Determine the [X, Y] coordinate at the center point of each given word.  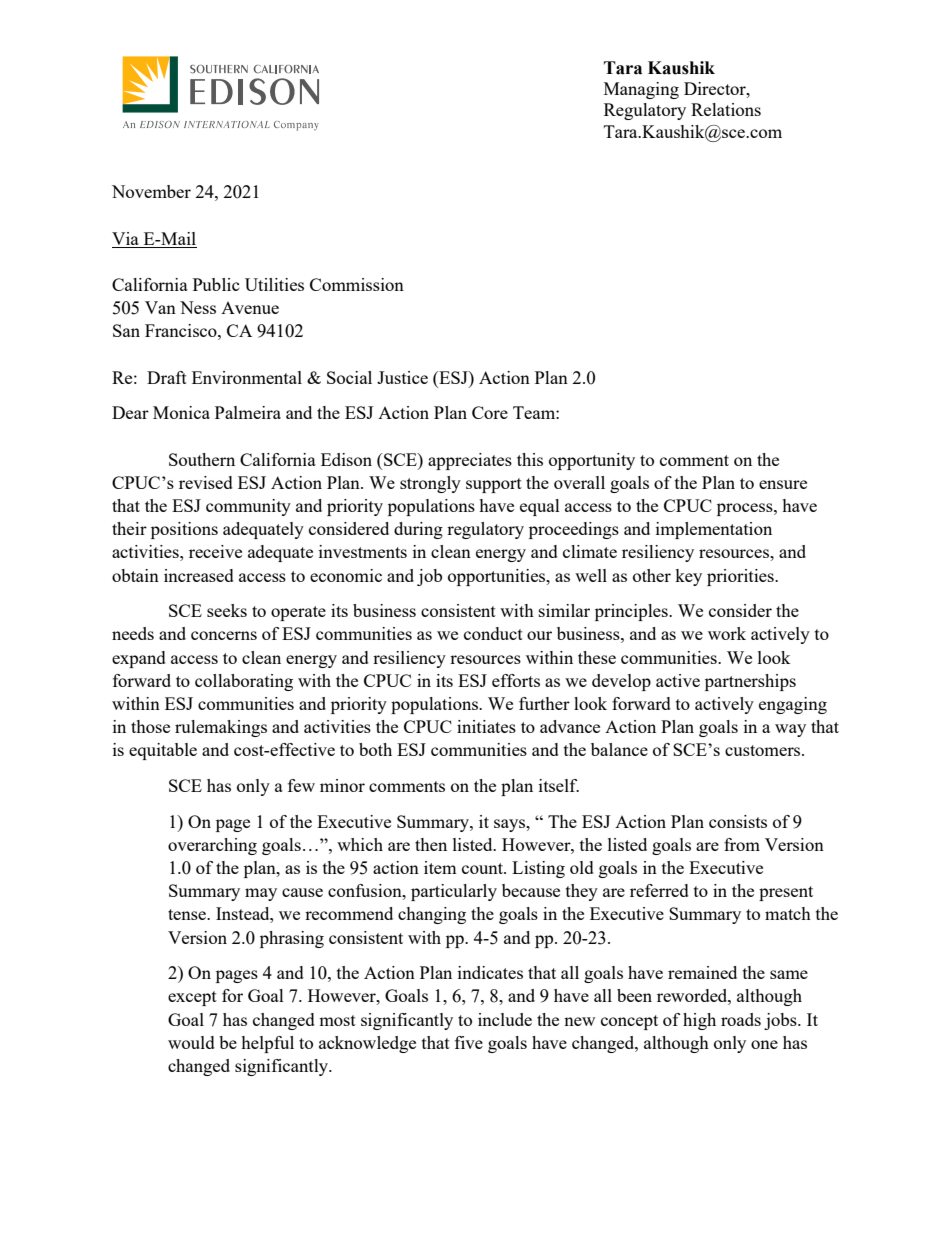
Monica [181, 412]
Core [490, 412]
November [151, 191]
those [150, 726]
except [192, 998]
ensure [783, 484]
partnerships [750, 682]
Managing [641, 90]
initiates [486, 726]
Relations [726, 109]
